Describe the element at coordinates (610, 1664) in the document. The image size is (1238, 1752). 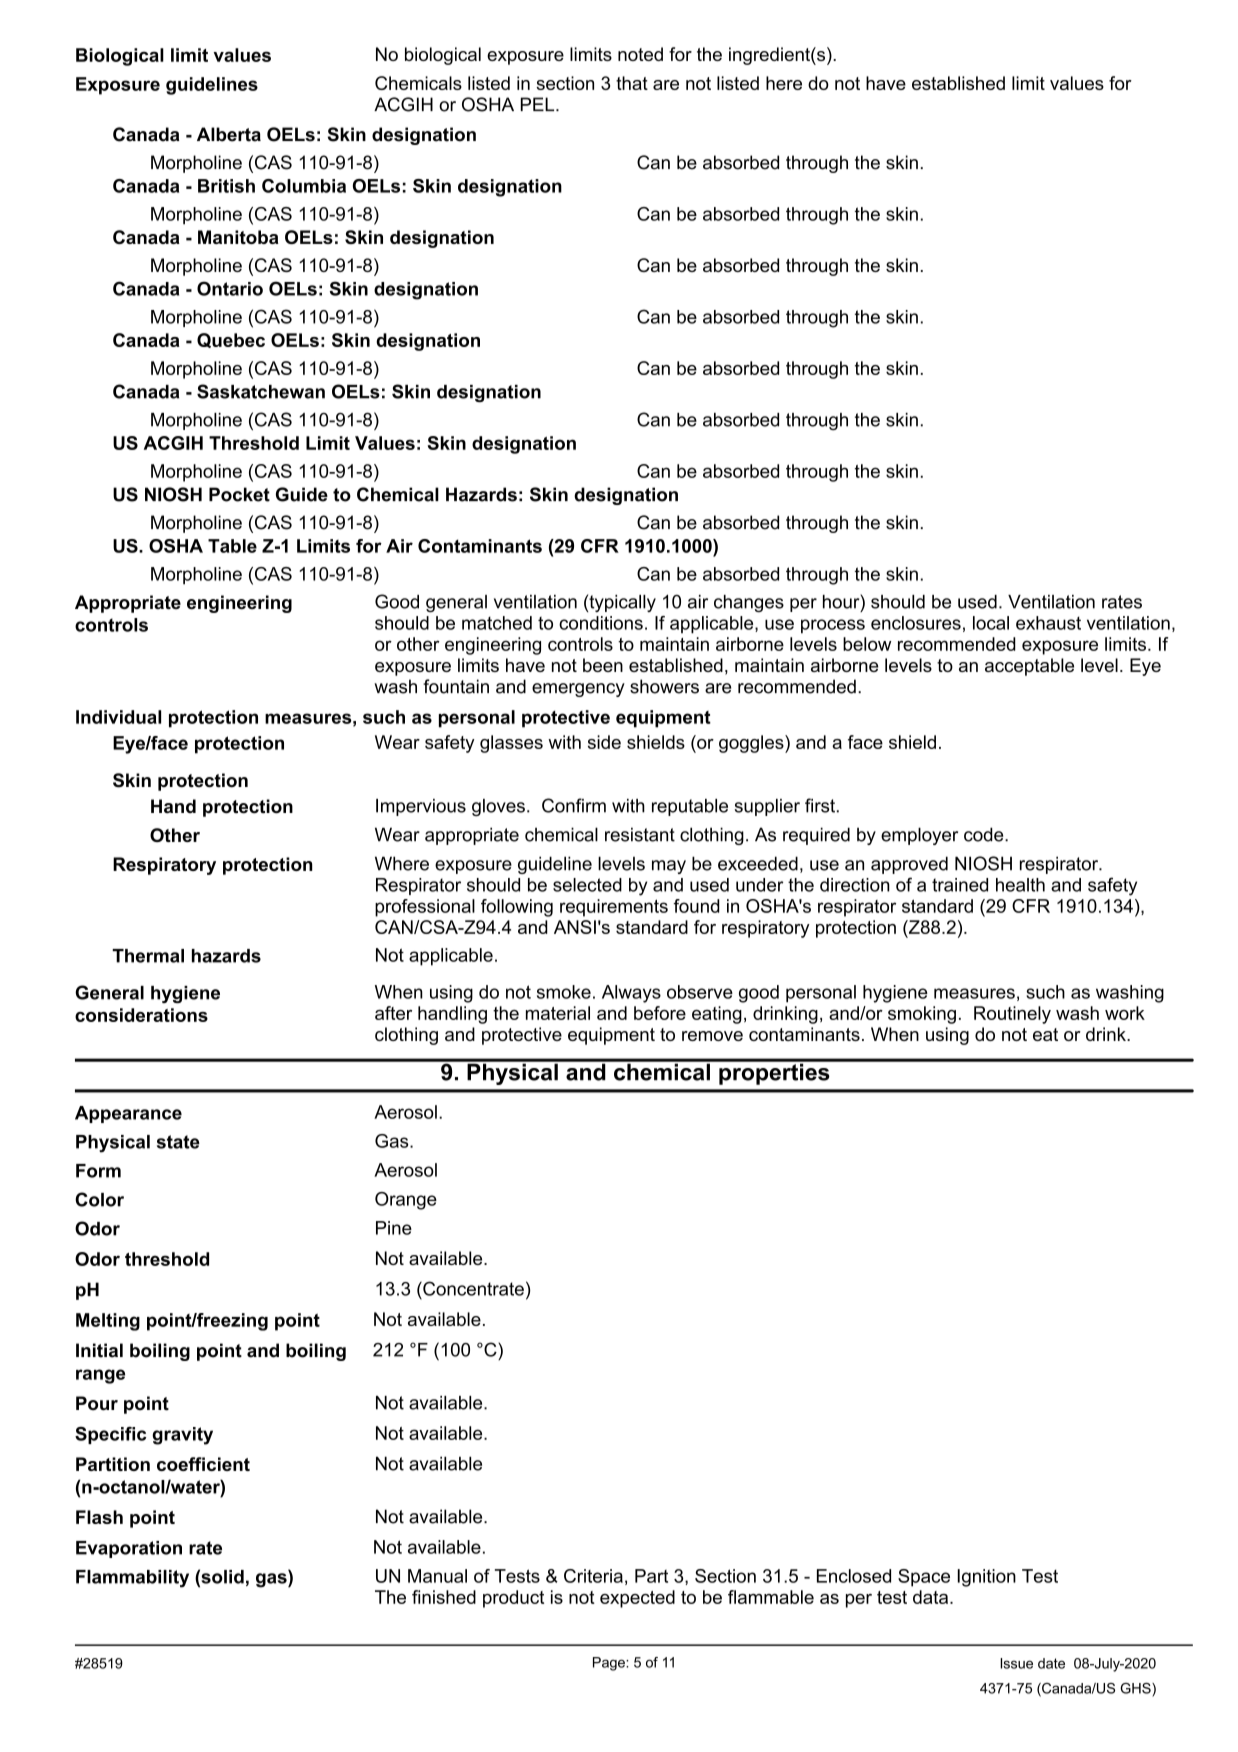
I see `Page` at that location.
